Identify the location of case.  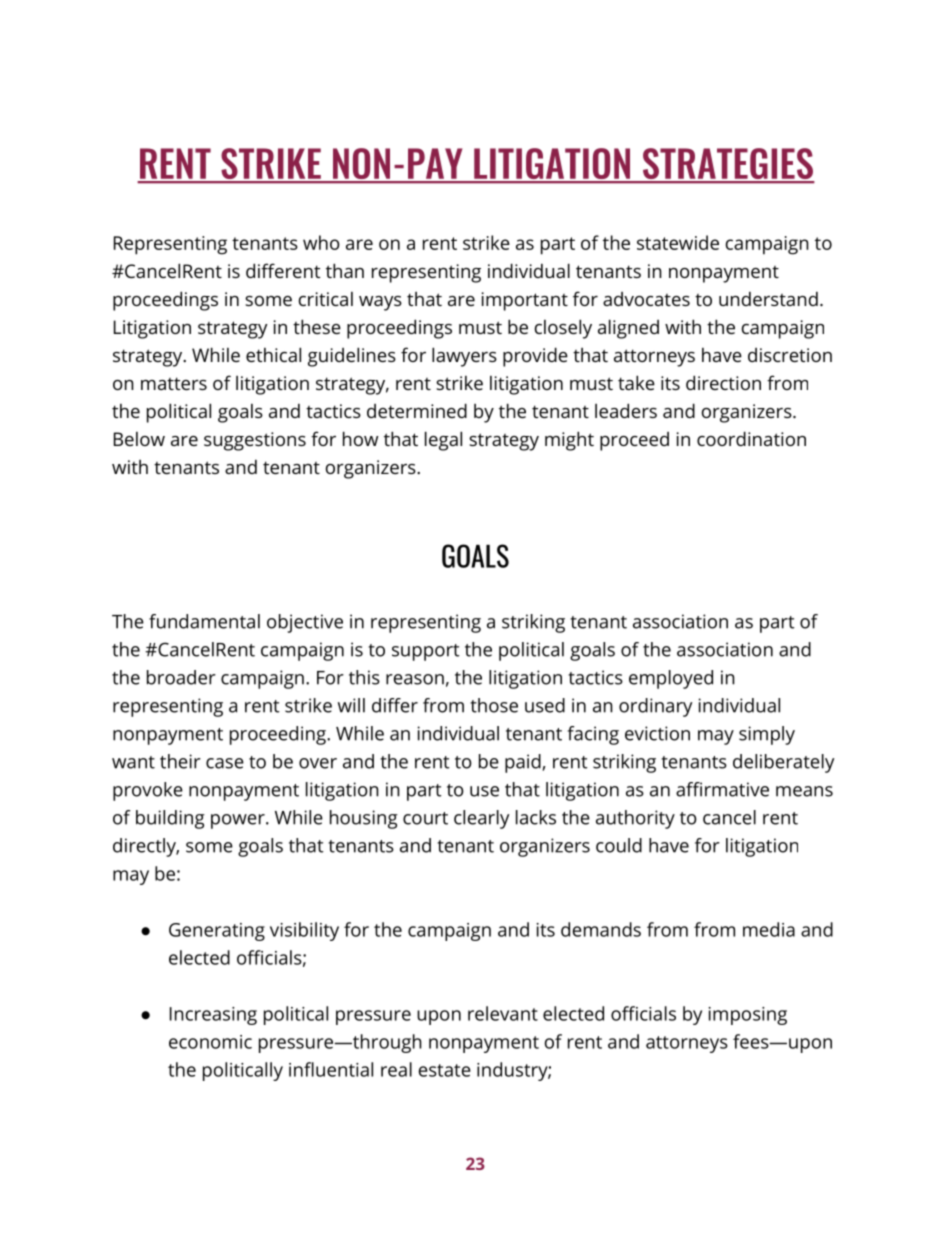
(225, 763).
